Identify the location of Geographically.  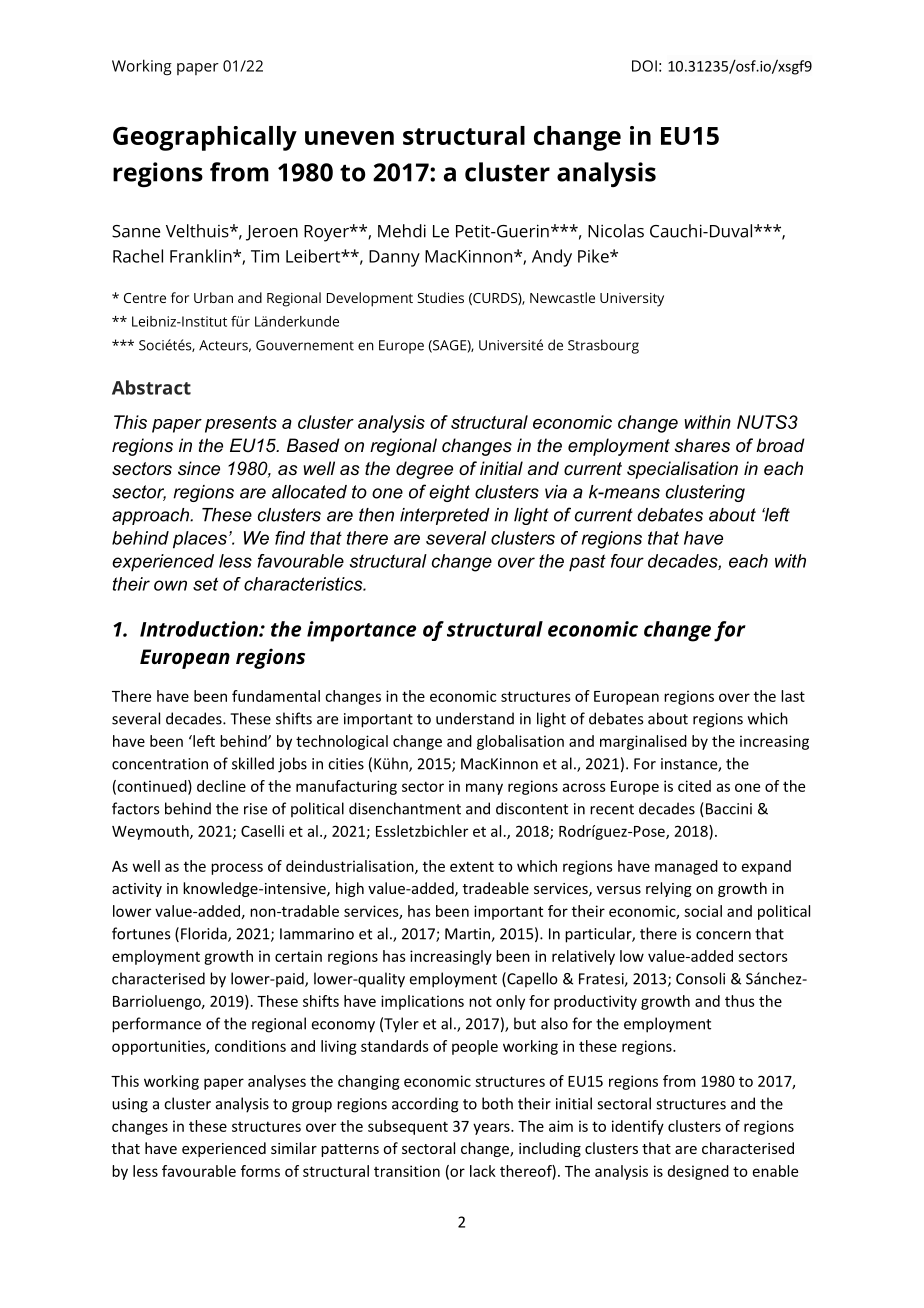
(205, 138).
